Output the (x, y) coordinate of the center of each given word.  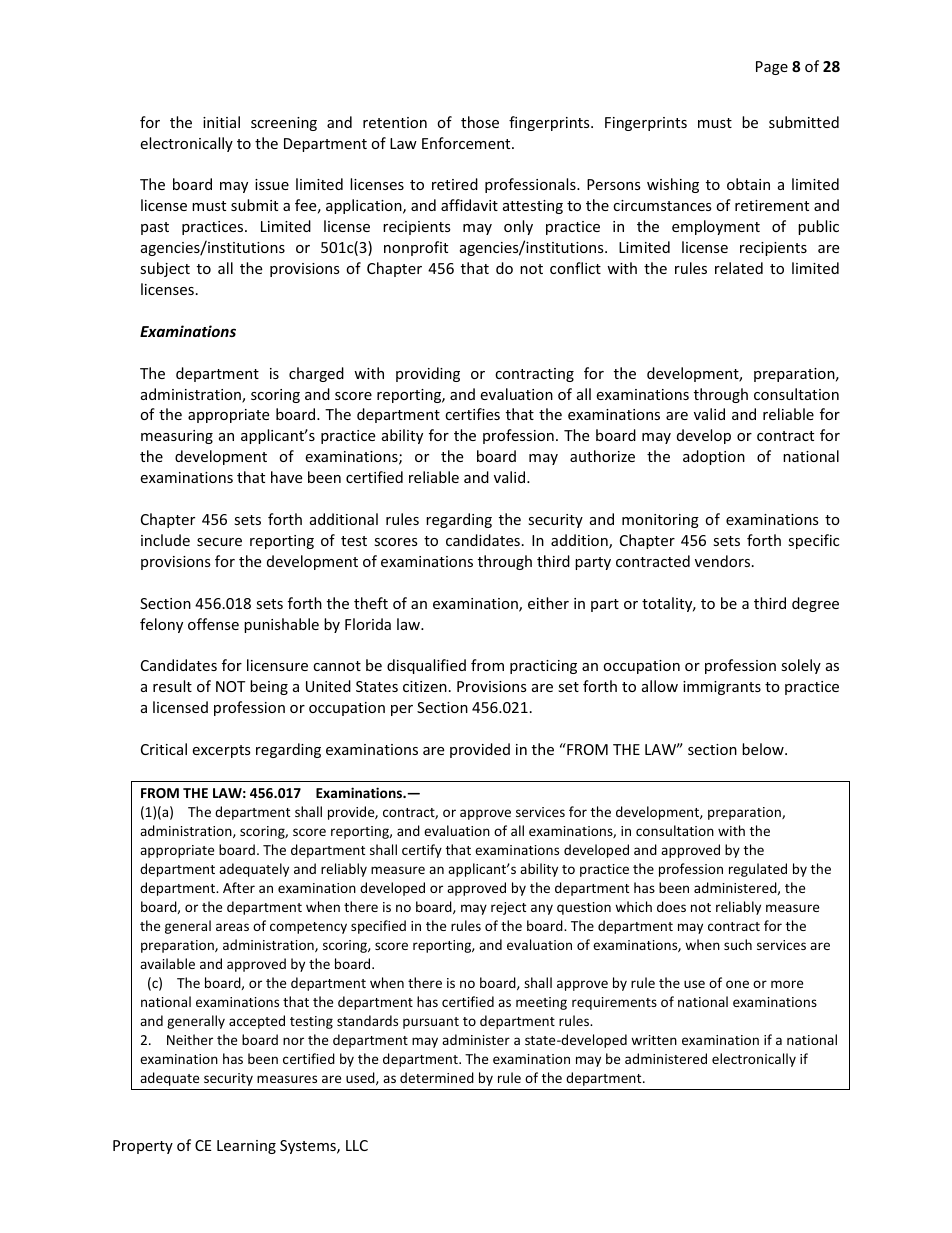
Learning (246, 1147)
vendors (724, 561)
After (239, 887)
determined (437, 1077)
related (739, 268)
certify (422, 851)
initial (221, 122)
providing (428, 374)
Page (772, 68)
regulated (758, 870)
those (480, 122)
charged (316, 374)
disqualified (426, 666)
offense (213, 624)
